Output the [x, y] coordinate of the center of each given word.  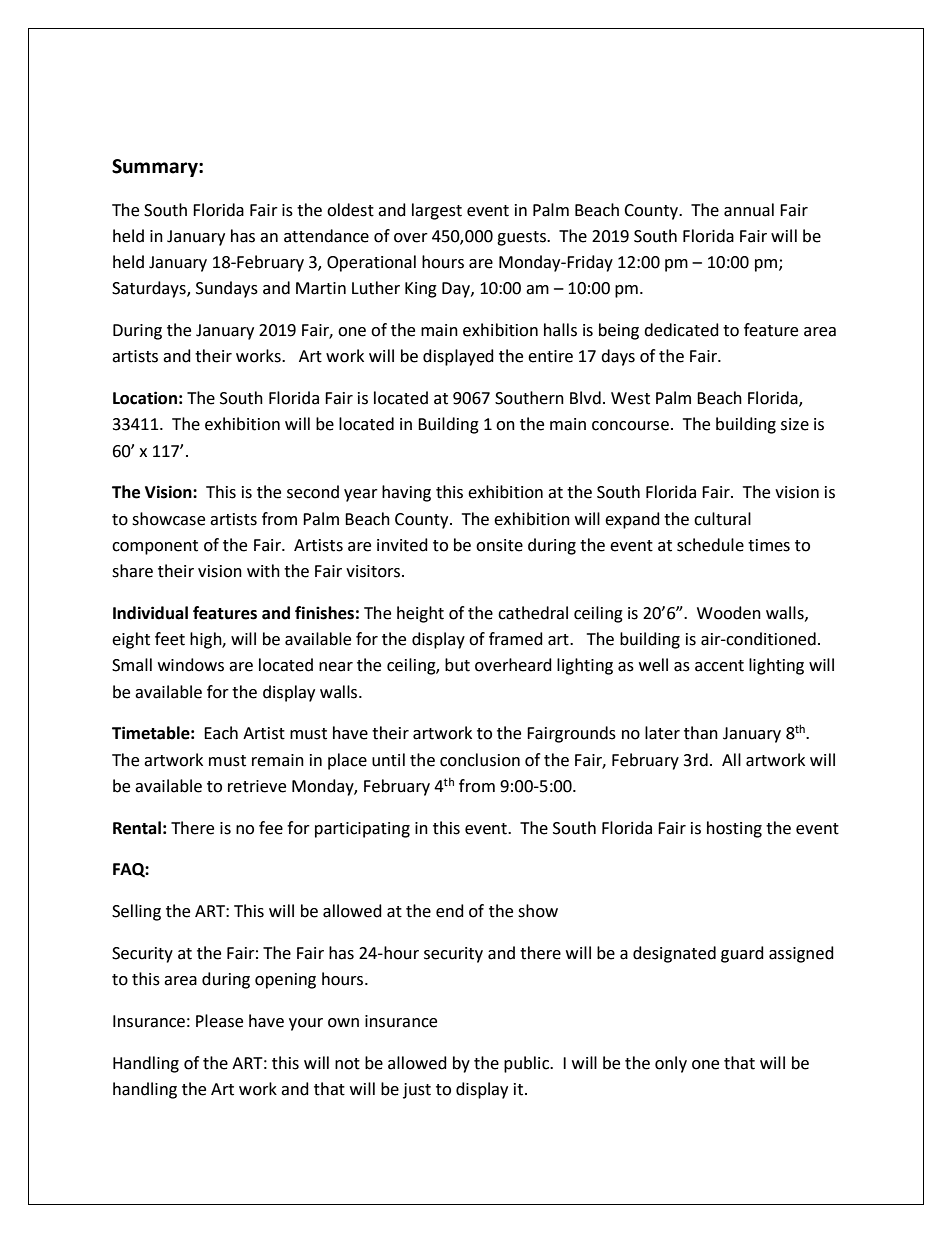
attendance [326, 236]
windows [191, 665]
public [527, 1064]
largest [437, 211]
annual [749, 210]
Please [219, 1021]
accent [719, 666]
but [457, 665]
